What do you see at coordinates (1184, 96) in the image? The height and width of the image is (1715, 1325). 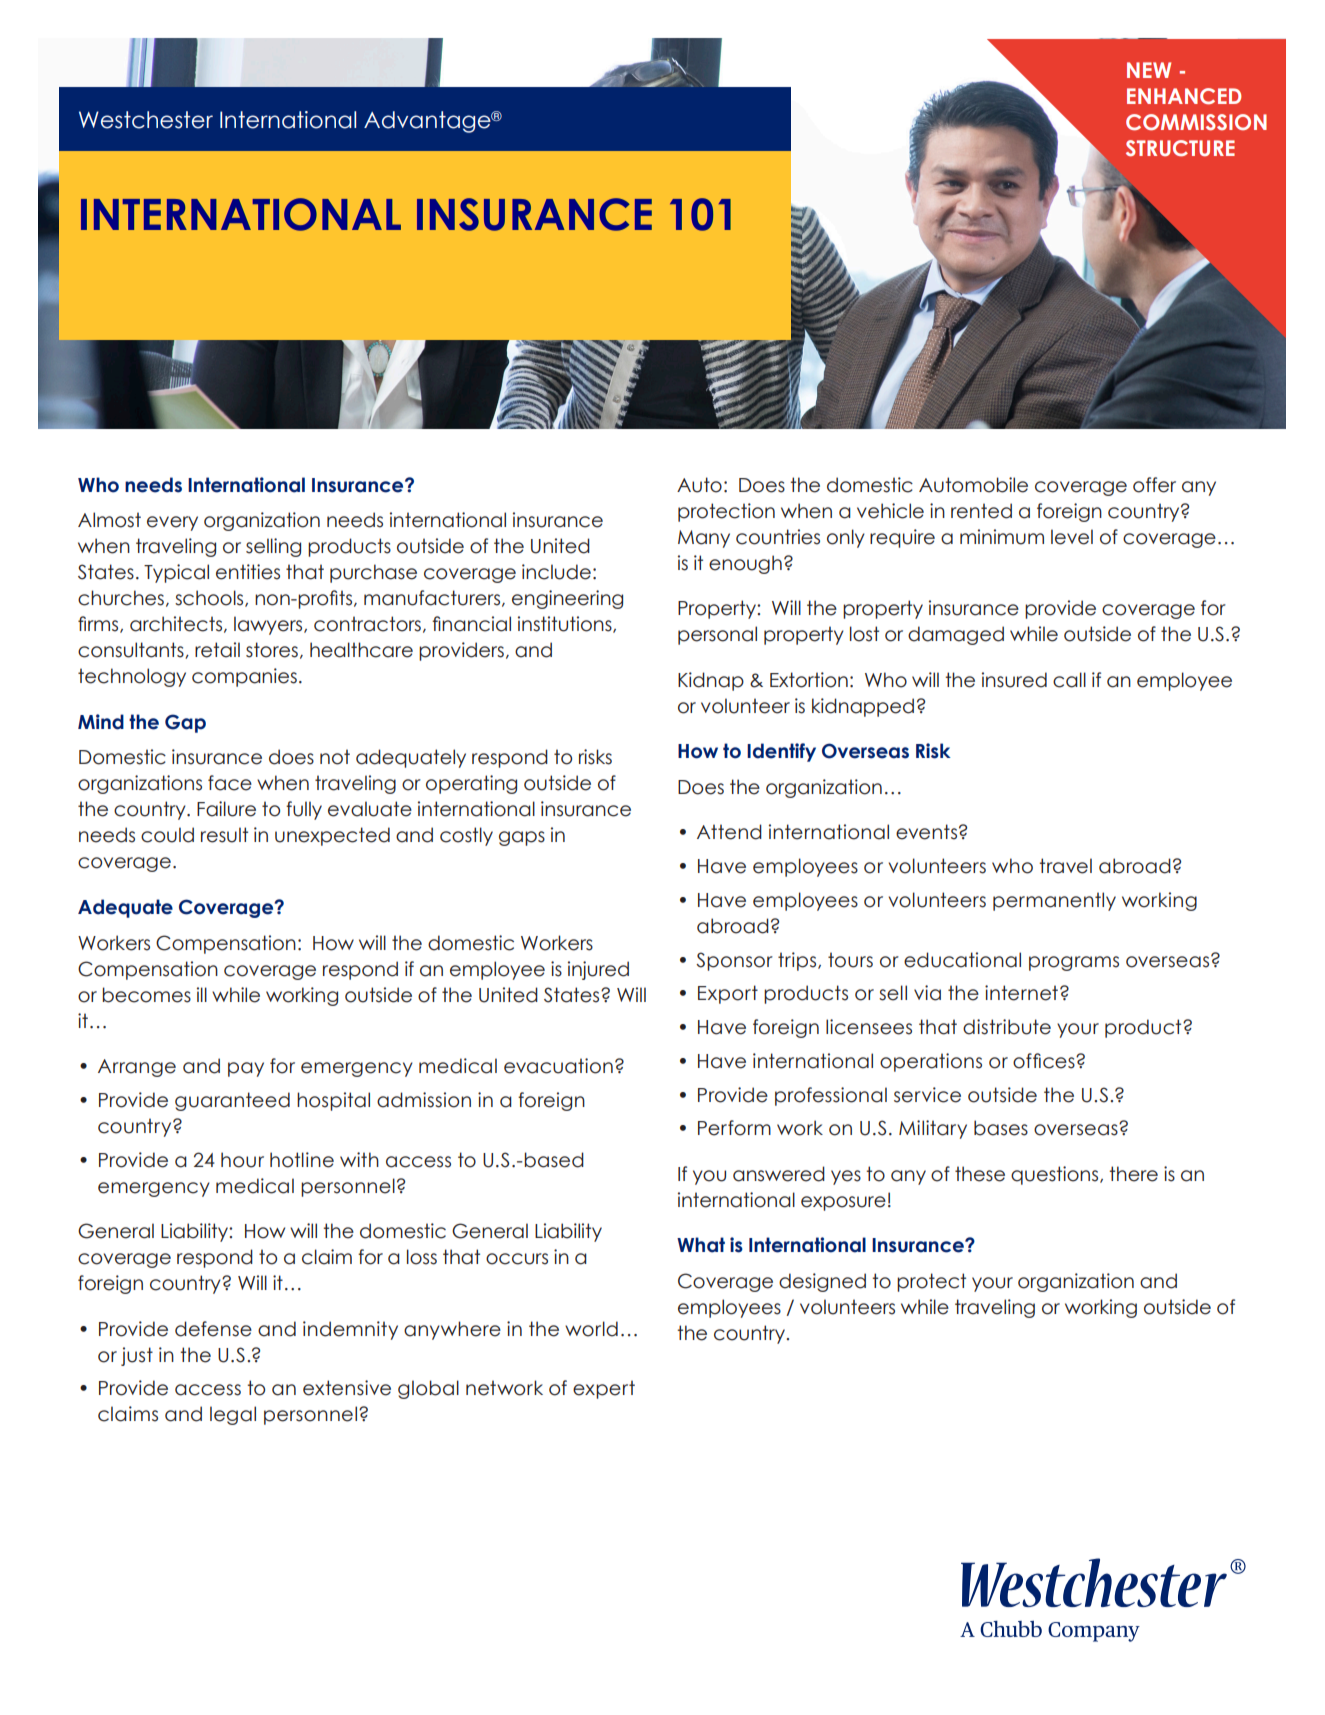 I see `ENHANCED` at bounding box center [1184, 96].
